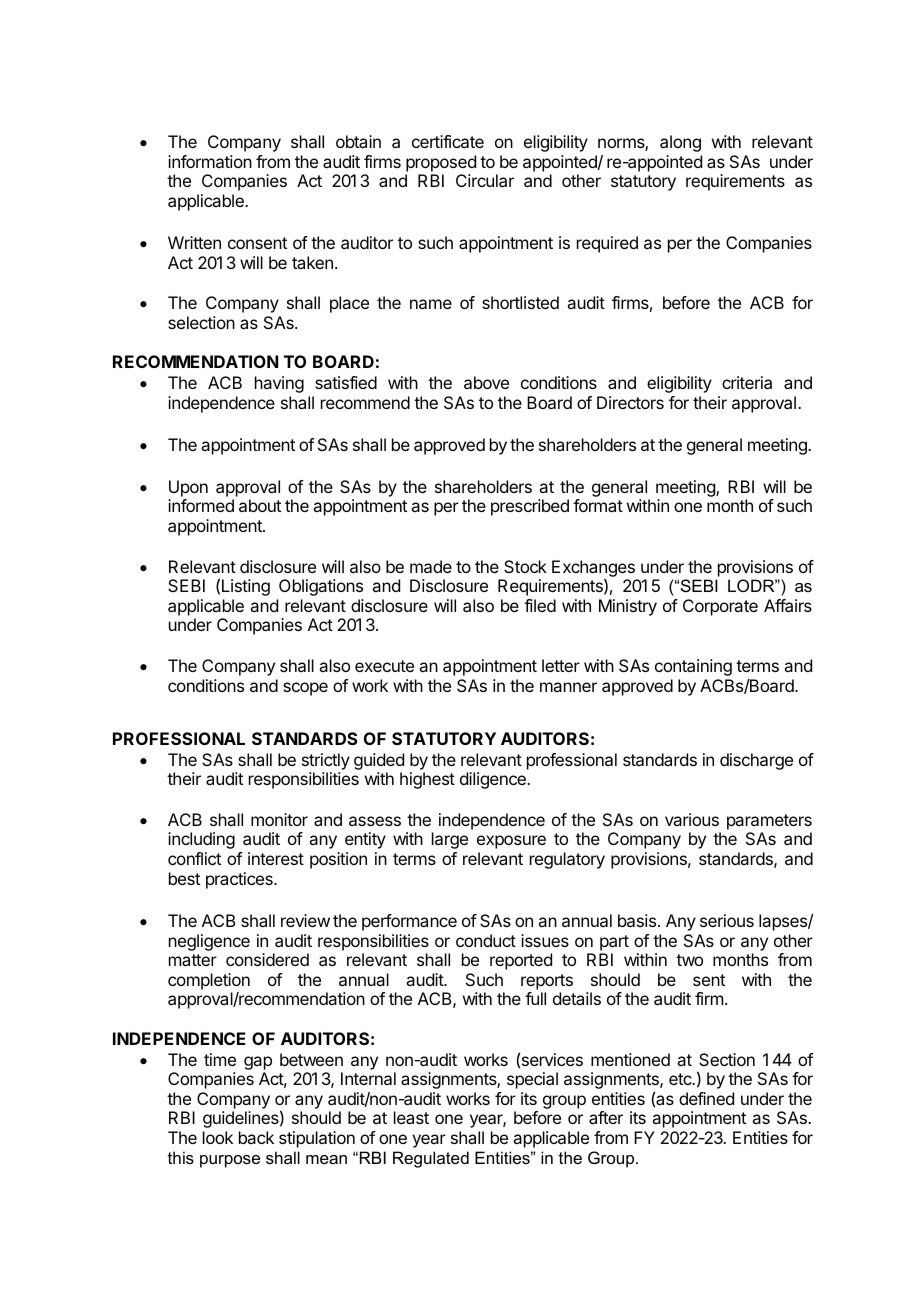 This document has height=1308, width=924. What do you see at coordinates (256, 1137) in the document?
I see `back` at bounding box center [256, 1137].
